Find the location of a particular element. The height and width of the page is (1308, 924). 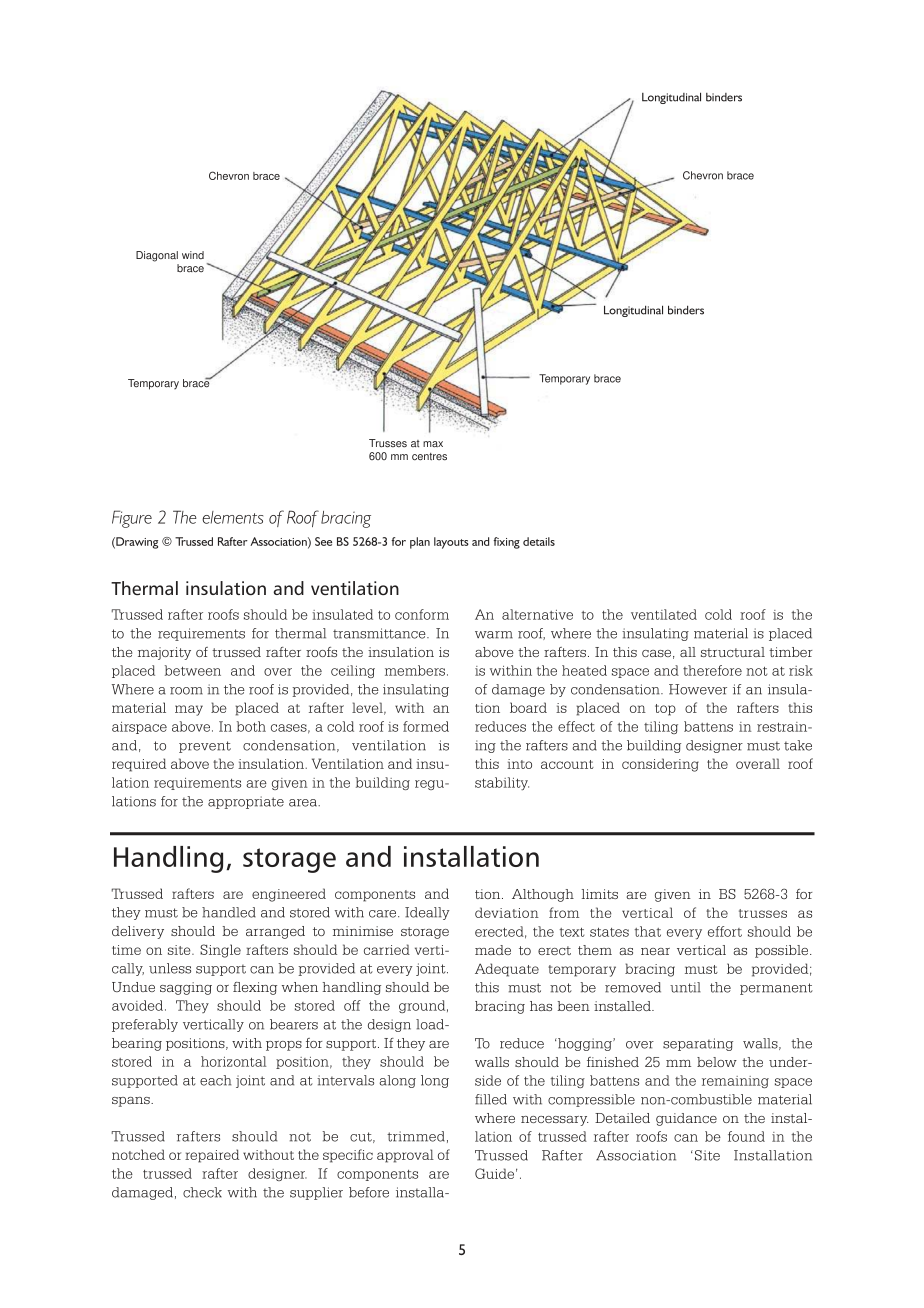

elements is located at coordinates (232, 517).
